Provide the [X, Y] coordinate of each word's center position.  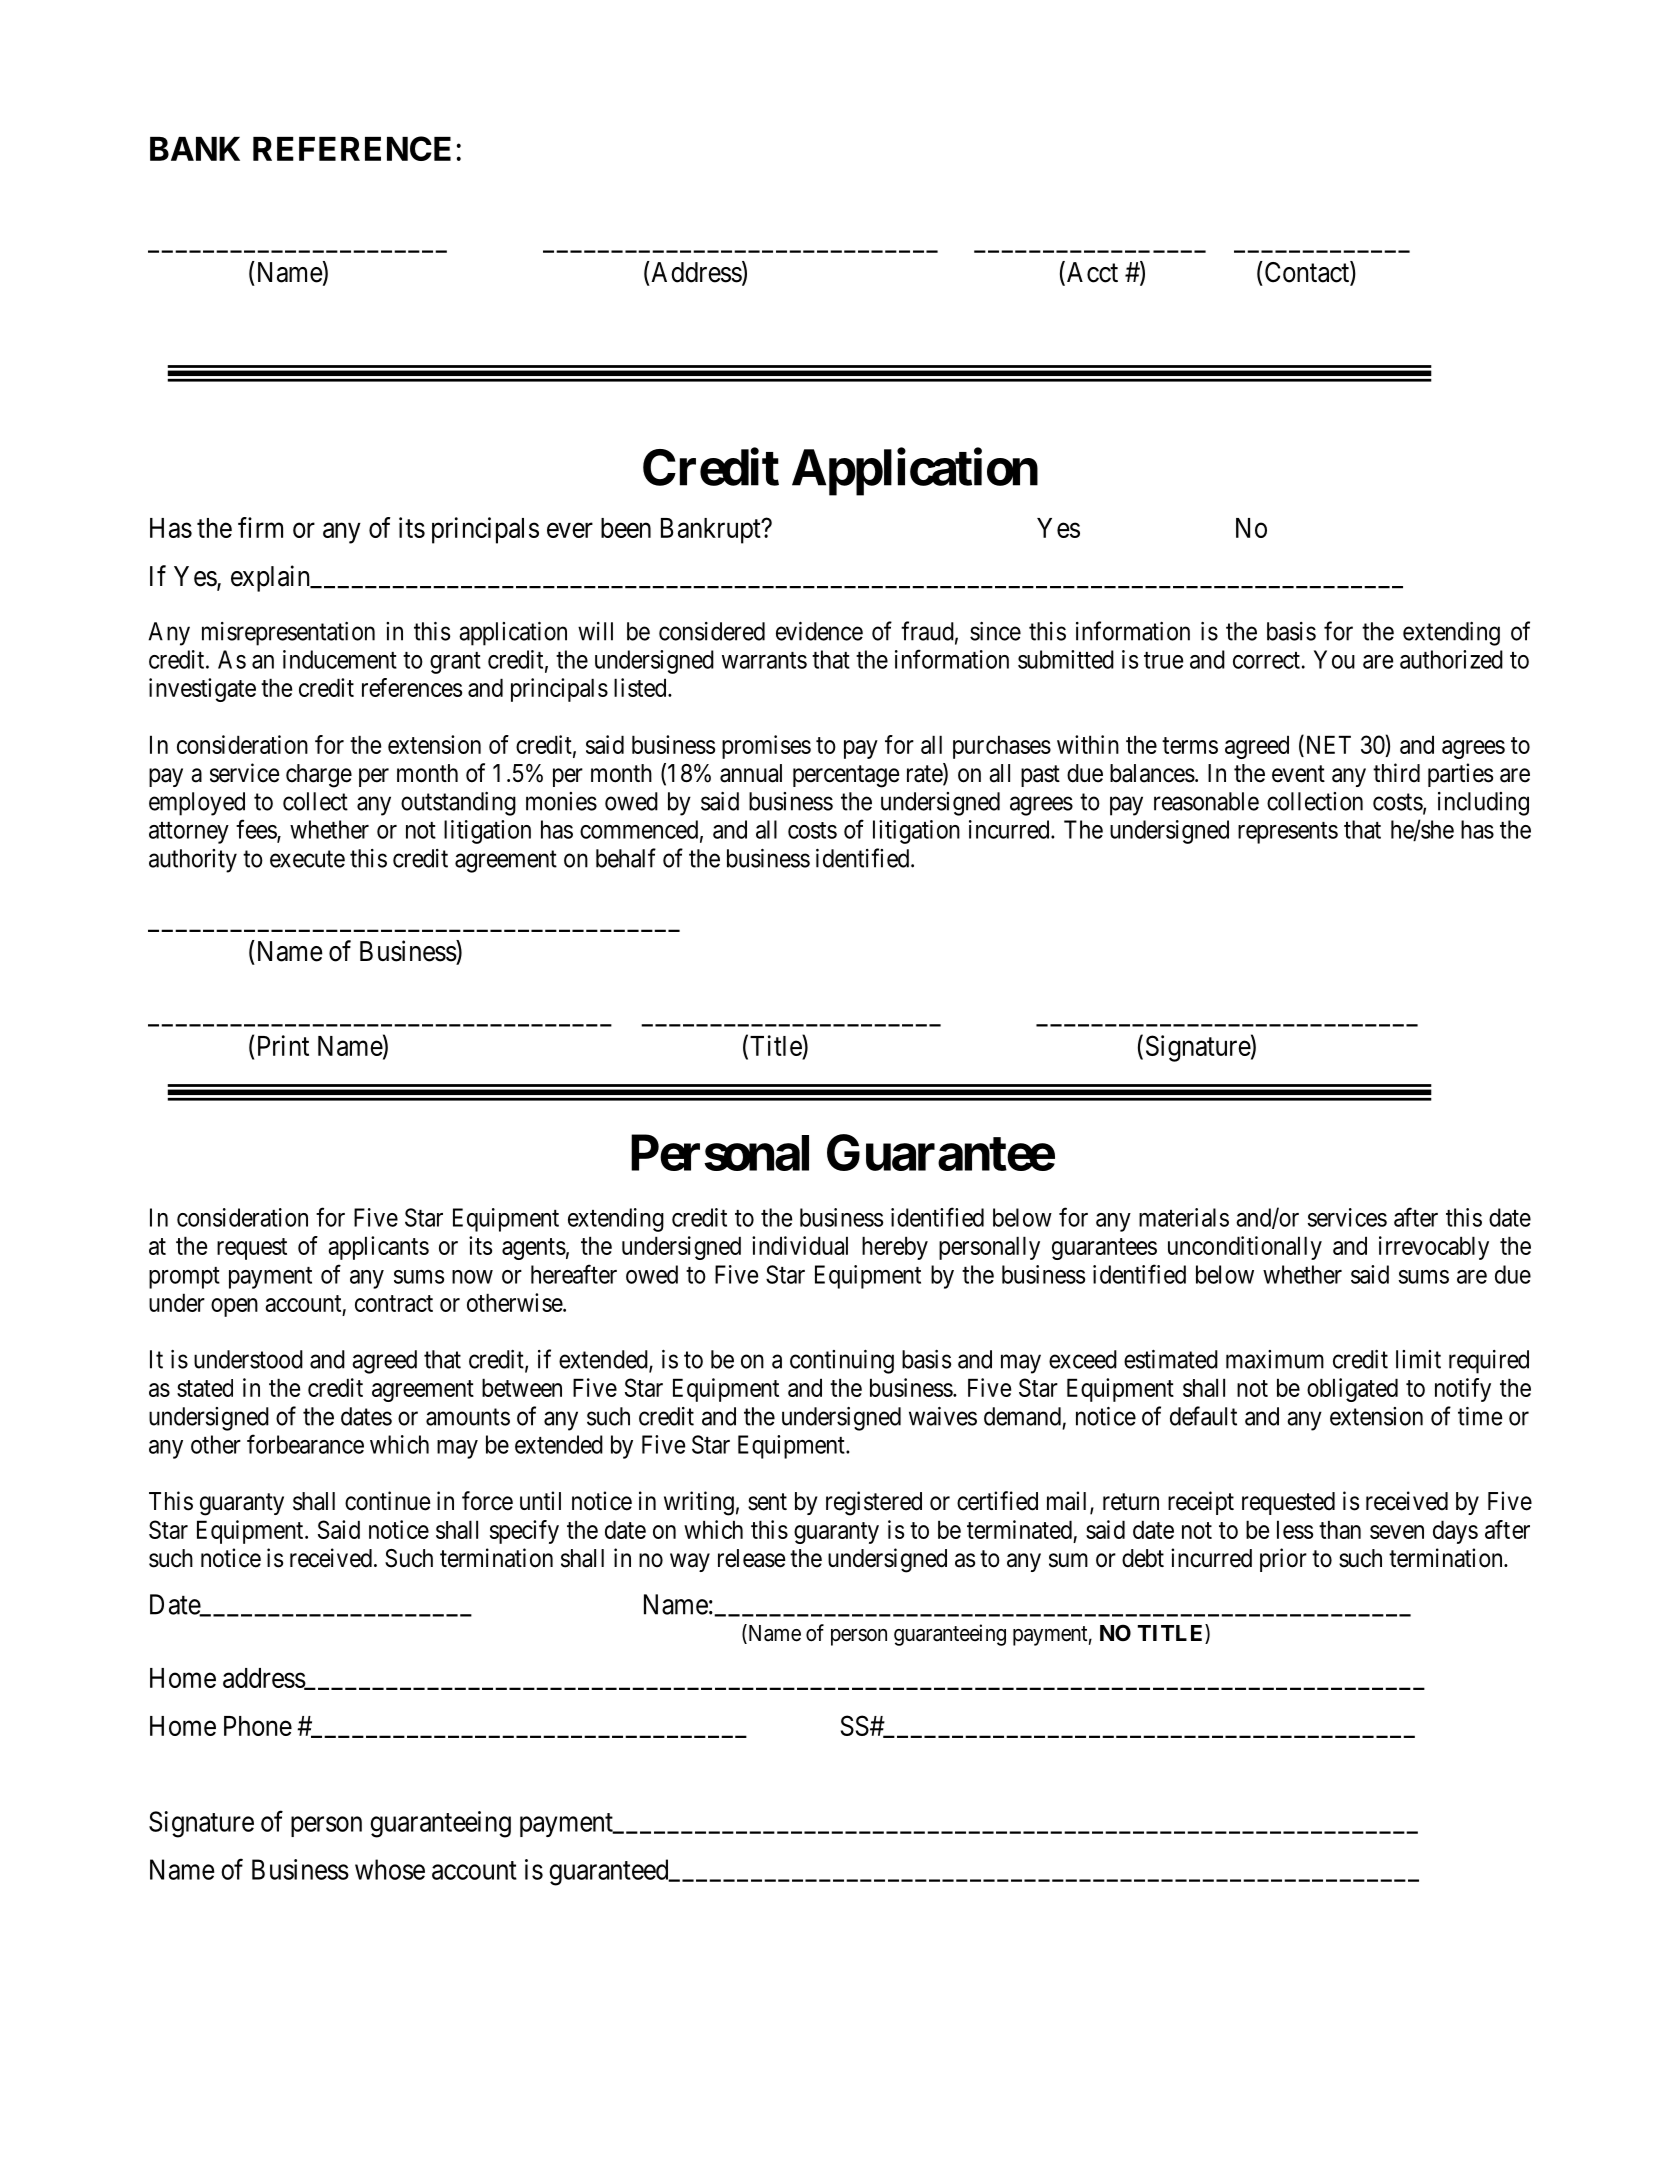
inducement [340, 659]
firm [260, 527]
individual [800, 1245]
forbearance [305, 1444]
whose [390, 1869]
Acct [1091, 273]
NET [1327, 744]
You [1334, 659]
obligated [1352, 1390]
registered [874, 1503]
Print [283, 1045]
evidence [819, 631]
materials [1184, 1217]
